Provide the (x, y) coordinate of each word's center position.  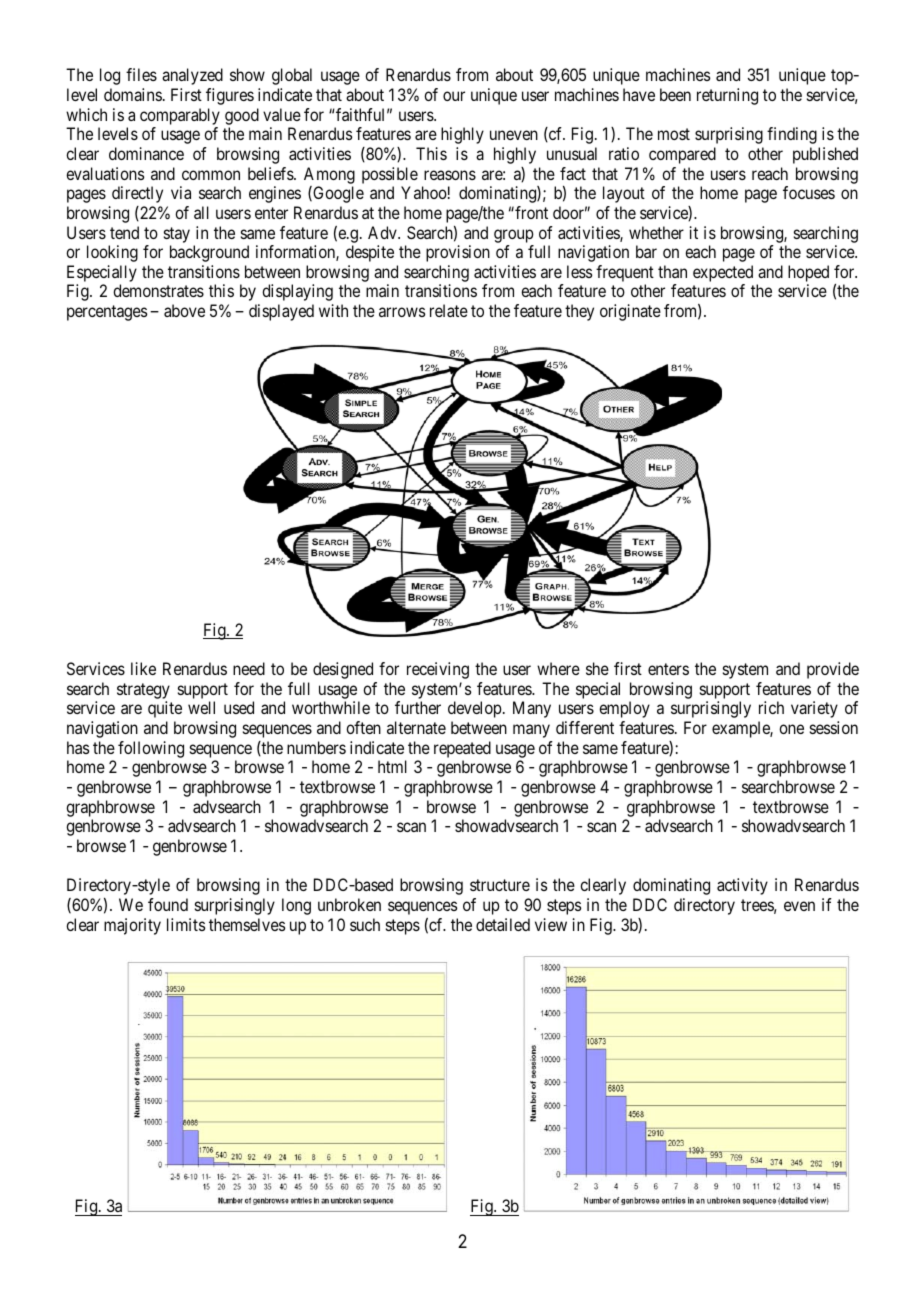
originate (630, 312)
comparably (180, 116)
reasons (450, 175)
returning (727, 96)
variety (814, 709)
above (184, 310)
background (209, 253)
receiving (438, 670)
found (168, 904)
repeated (462, 749)
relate (449, 310)
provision (458, 253)
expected (723, 273)
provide (833, 670)
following (151, 749)
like (143, 668)
